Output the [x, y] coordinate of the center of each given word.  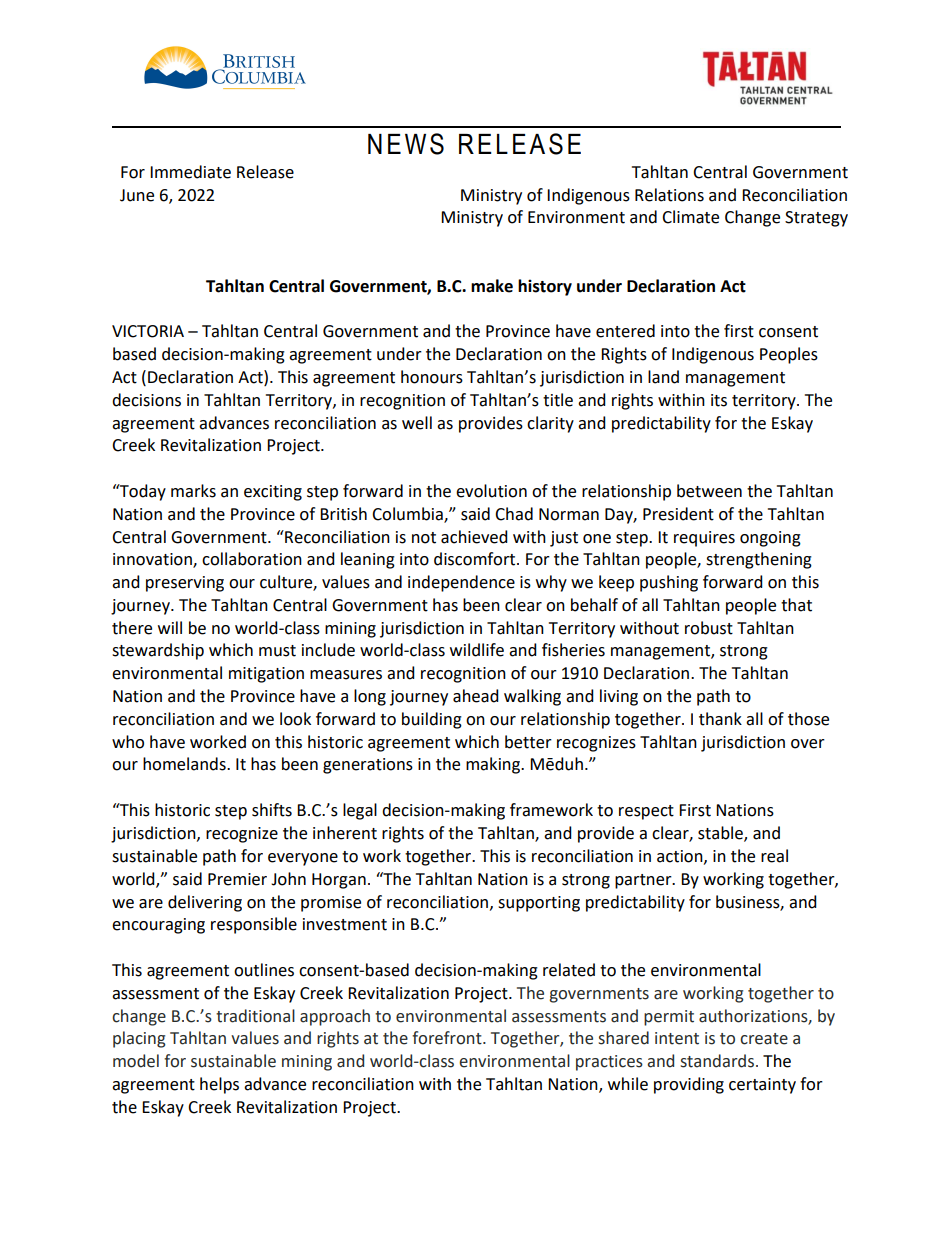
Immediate [190, 172]
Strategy [816, 219]
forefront [448, 1038]
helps [219, 1085]
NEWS [406, 144]
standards [717, 1061]
